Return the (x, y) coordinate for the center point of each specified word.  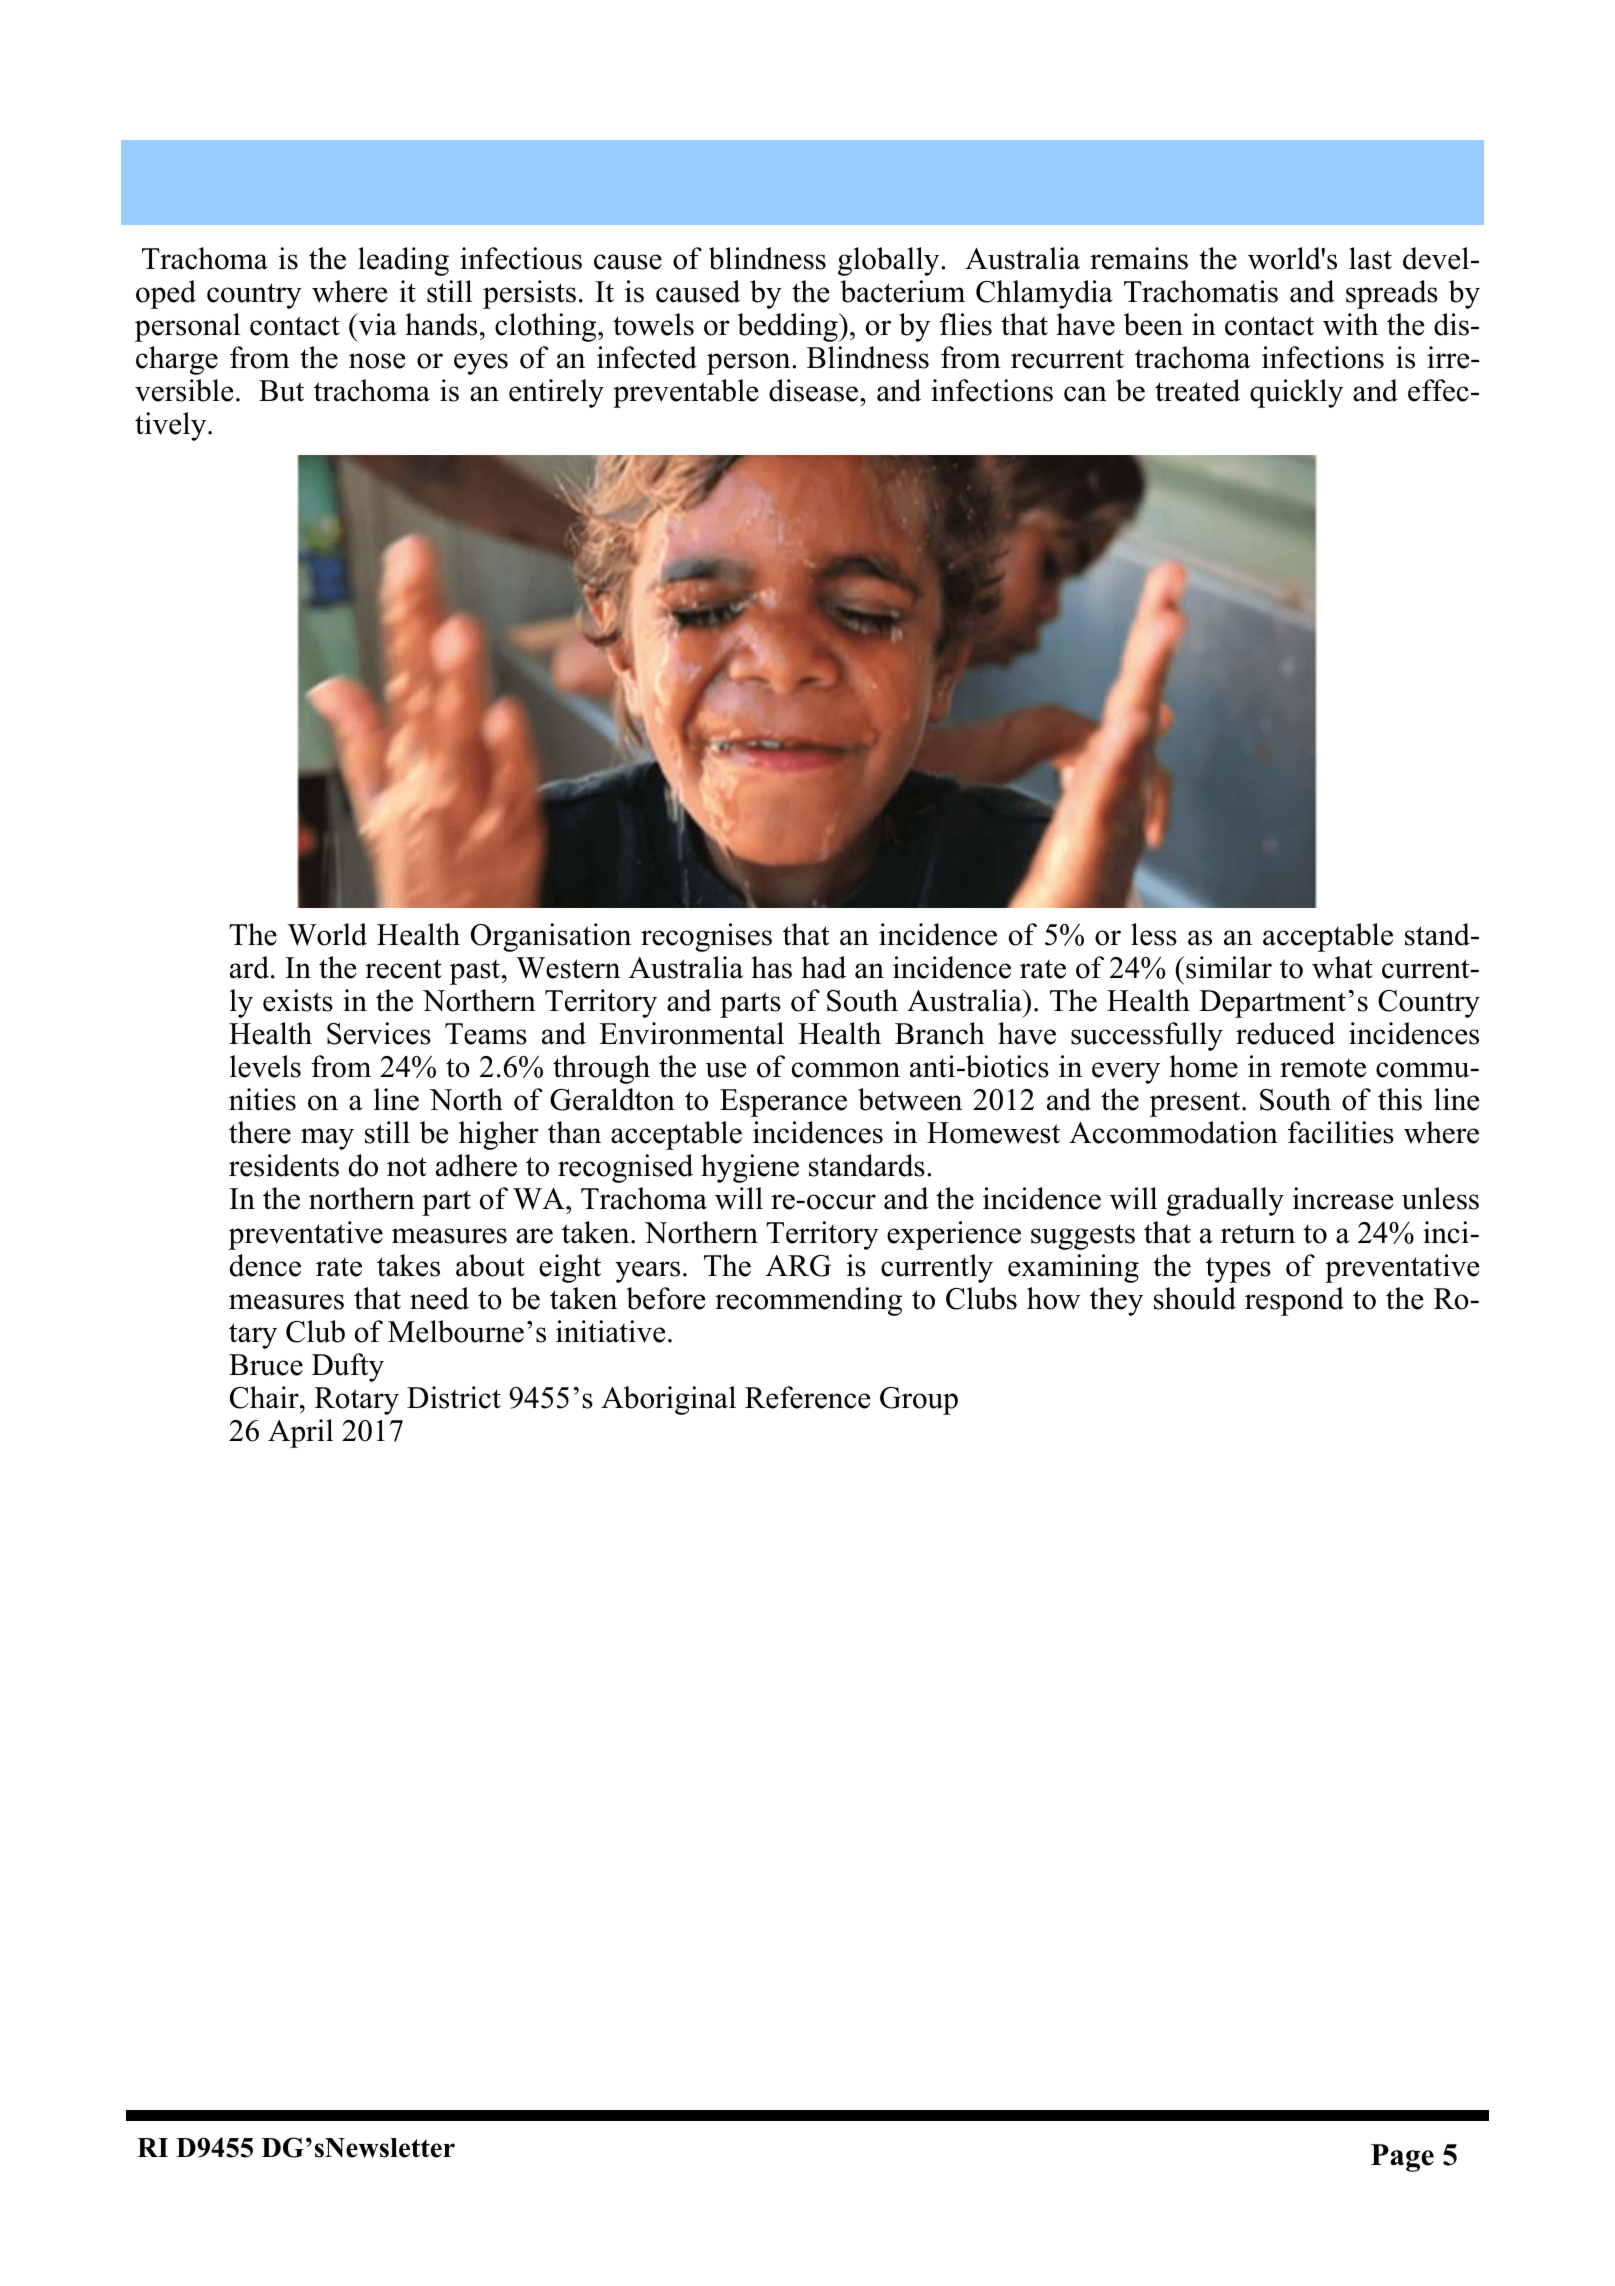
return (1258, 1234)
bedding (788, 327)
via (376, 324)
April (300, 1433)
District (454, 1397)
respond (1294, 1301)
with (1350, 324)
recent (403, 969)
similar (1229, 967)
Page (1402, 2158)
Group (919, 1401)
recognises (706, 937)
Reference (807, 1397)
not (407, 1167)
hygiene (750, 1168)
